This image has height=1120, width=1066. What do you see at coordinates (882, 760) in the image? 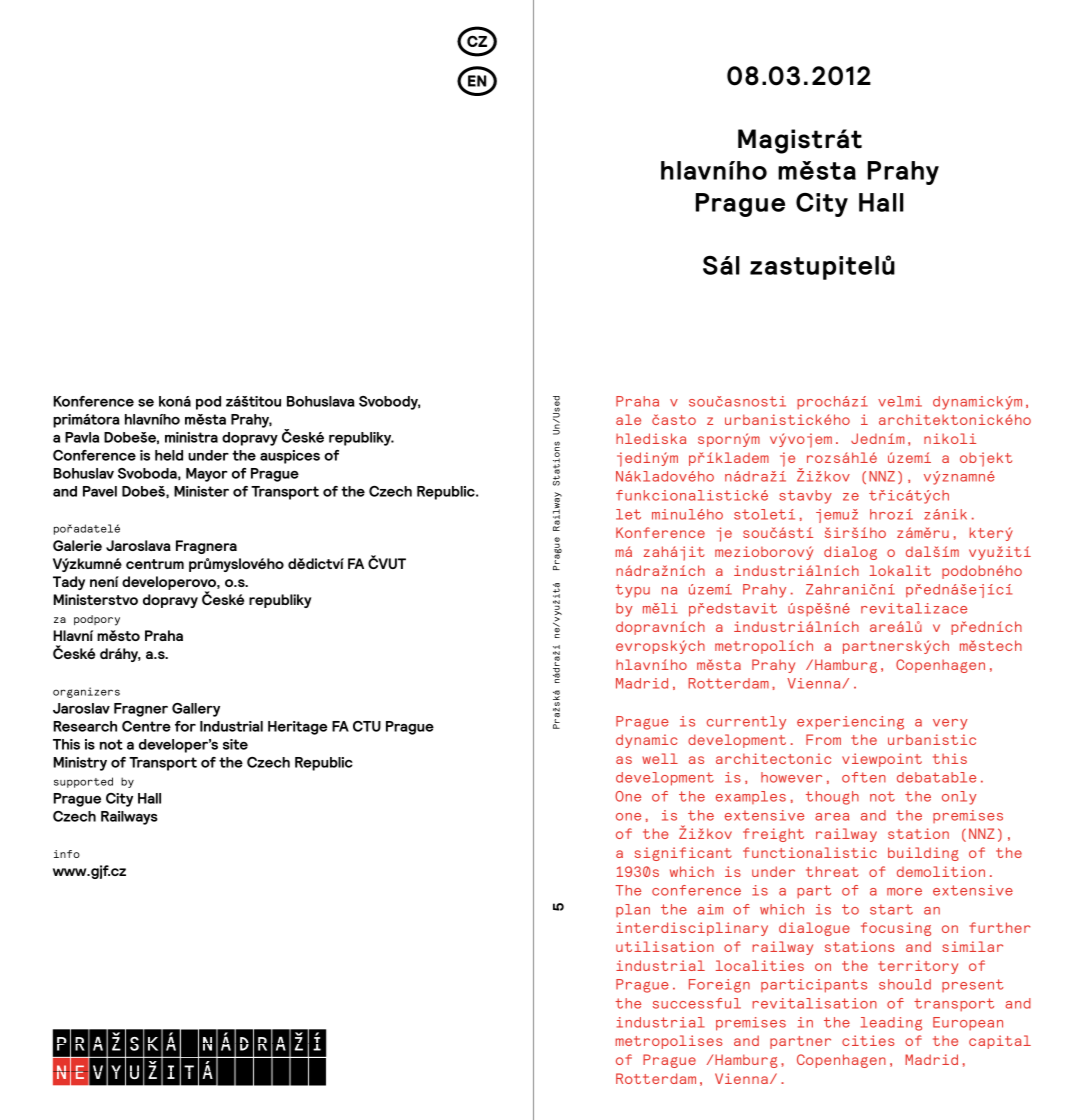
I see `viewpoint` at bounding box center [882, 760].
